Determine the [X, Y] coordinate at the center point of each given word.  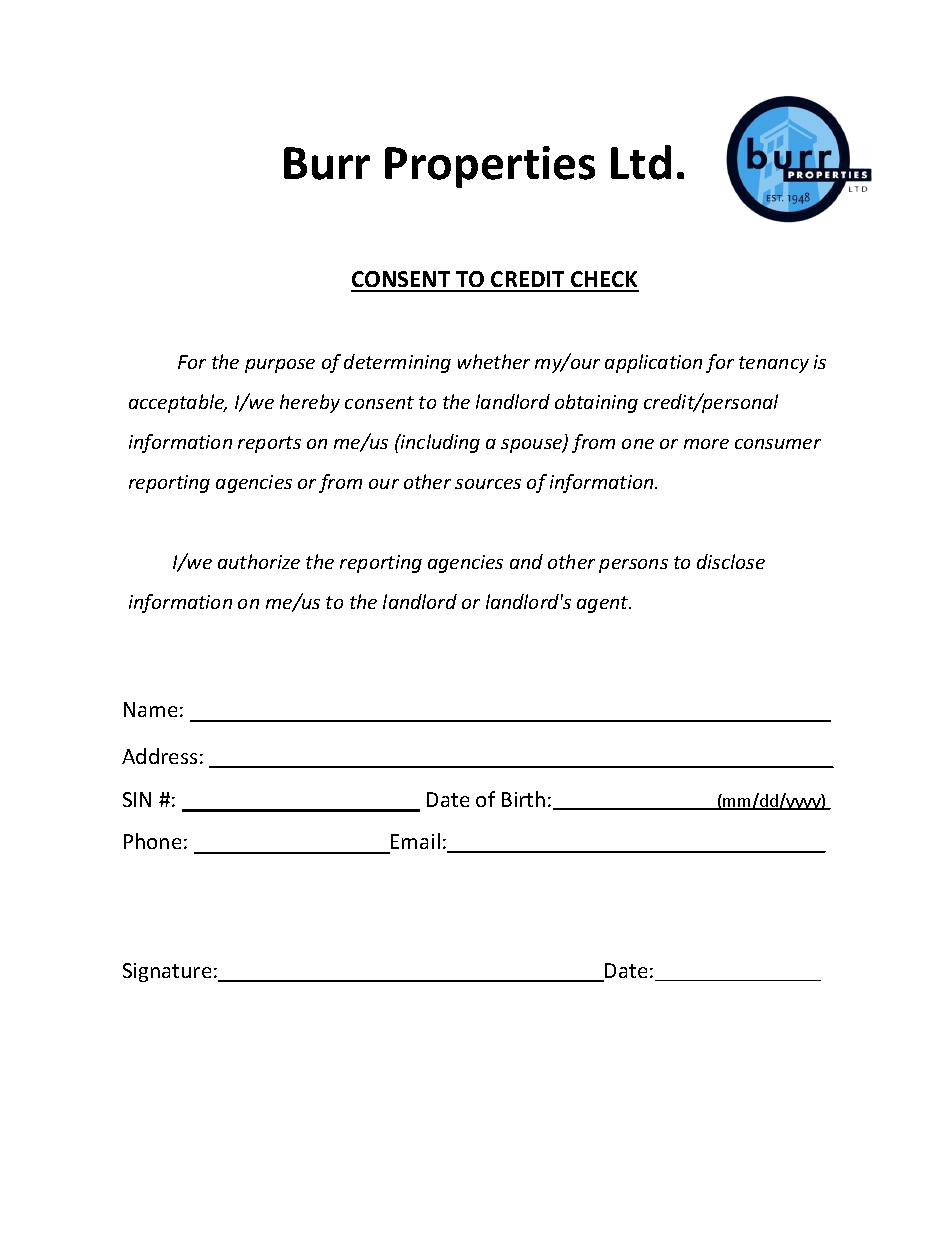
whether [494, 361]
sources [488, 484]
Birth [523, 799]
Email [415, 841]
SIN [137, 799]
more [706, 444]
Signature [167, 972]
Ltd [641, 162]
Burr [327, 163]
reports [269, 444]
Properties [490, 167]
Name [150, 709]
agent [604, 604]
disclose [731, 561]
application [653, 363]
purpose [280, 366]
